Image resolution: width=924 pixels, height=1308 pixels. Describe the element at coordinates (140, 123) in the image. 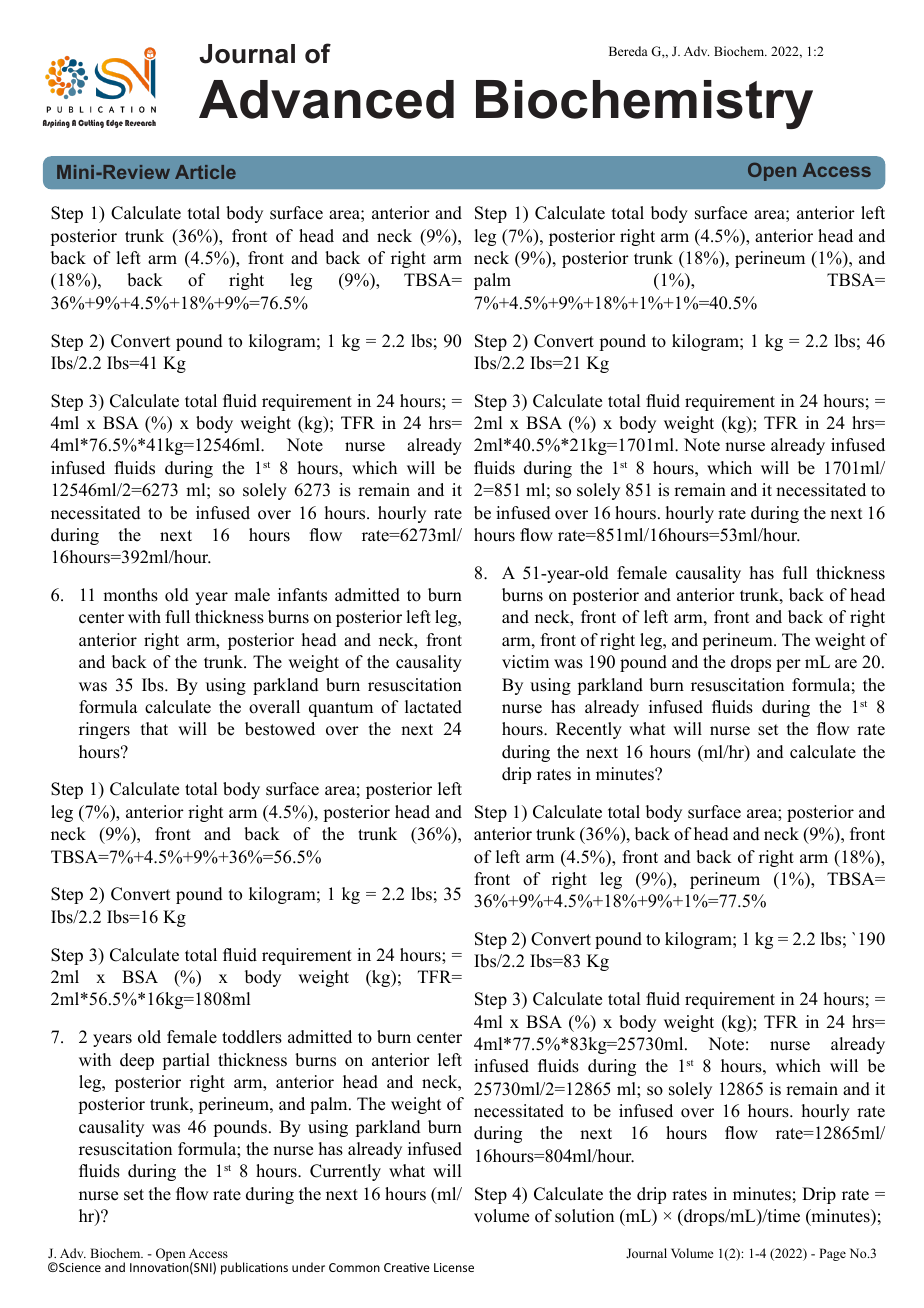

I see `Research` at that location.
